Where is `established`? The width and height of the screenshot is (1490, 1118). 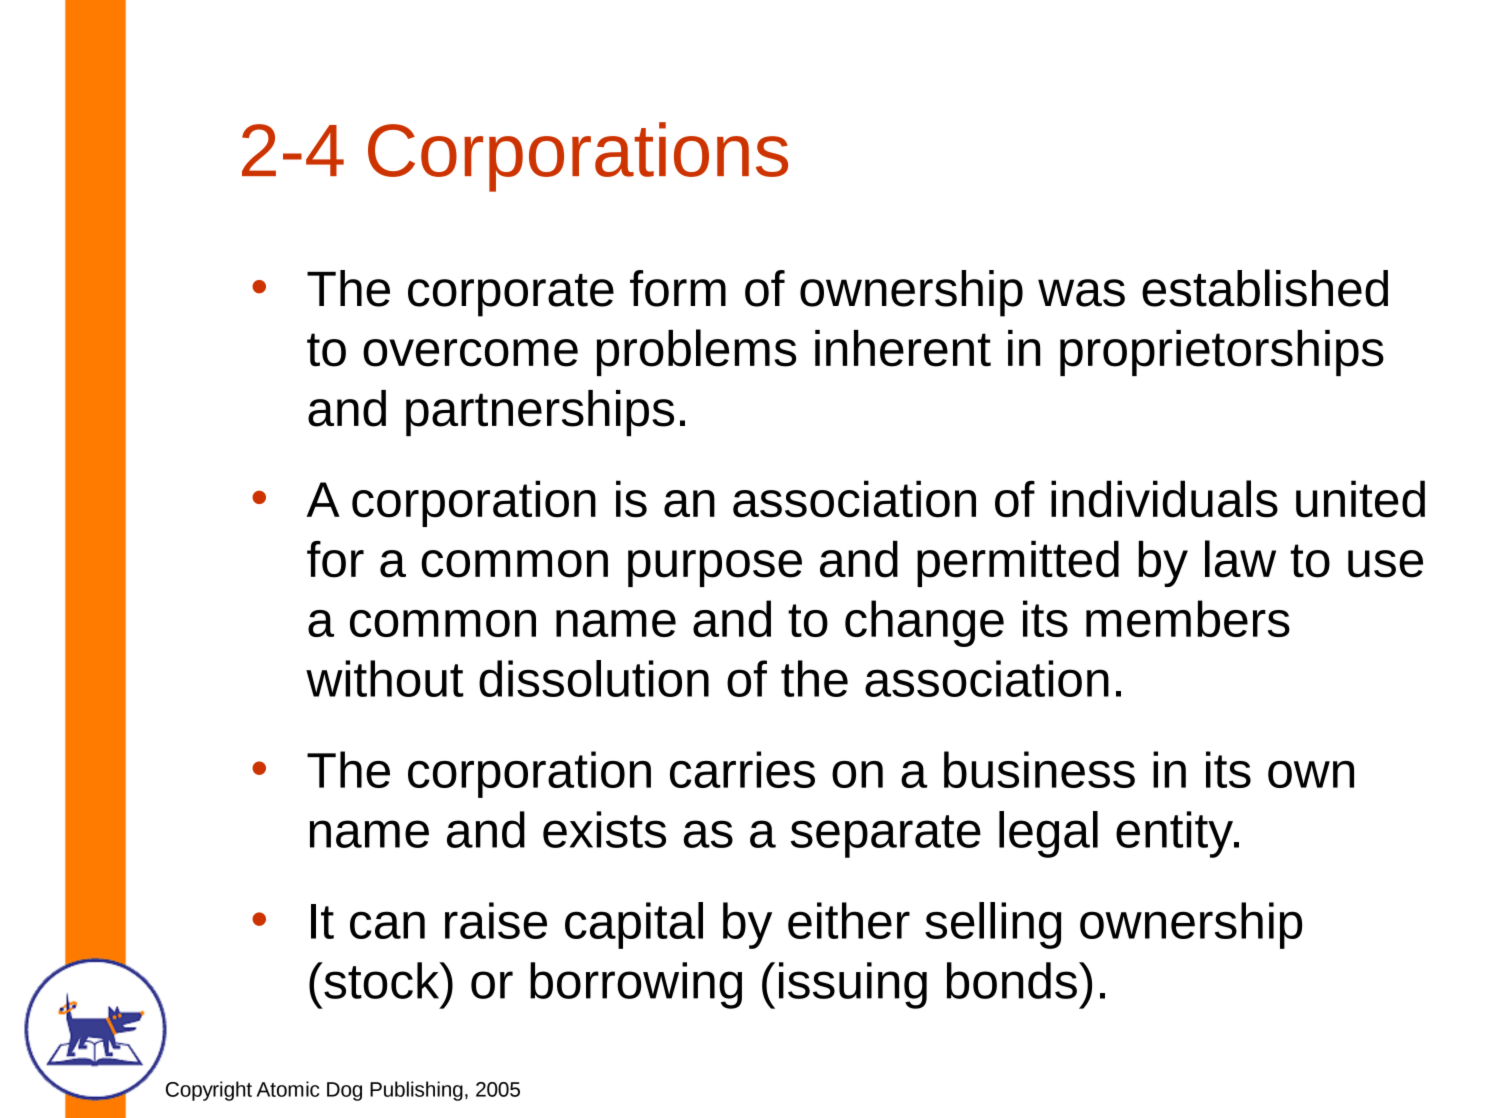
established is located at coordinates (1265, 288).
